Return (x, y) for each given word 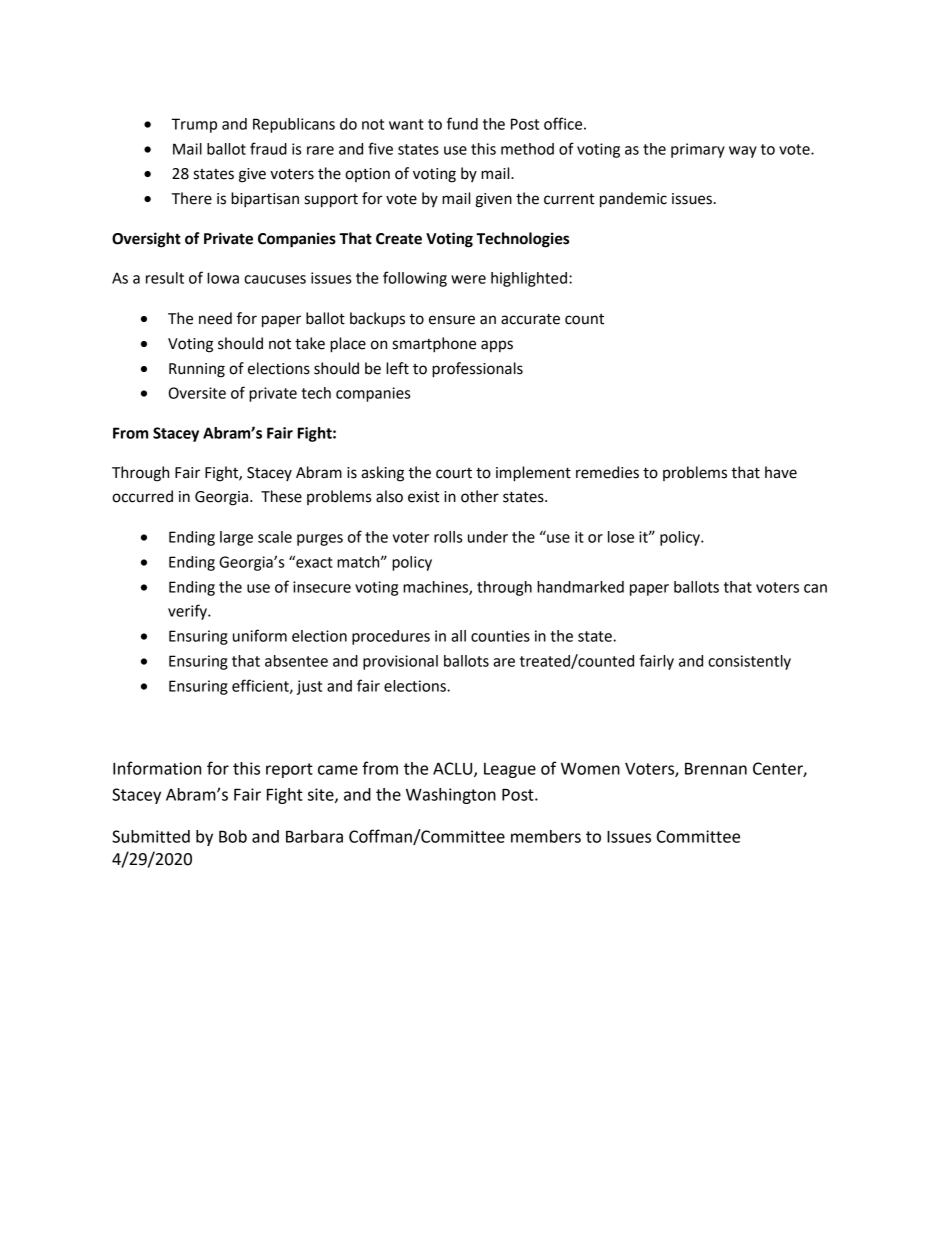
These (281, 496)
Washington (451, 796)
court (454, 473)
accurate (530, 319)
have (781, 472)
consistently (749, 662)
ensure (452, 320)
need (215, 318)
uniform (260, 635)
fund (462, 123)
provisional (400, 662)
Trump (194, 125)
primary (698, 150)
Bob (233, 836)
